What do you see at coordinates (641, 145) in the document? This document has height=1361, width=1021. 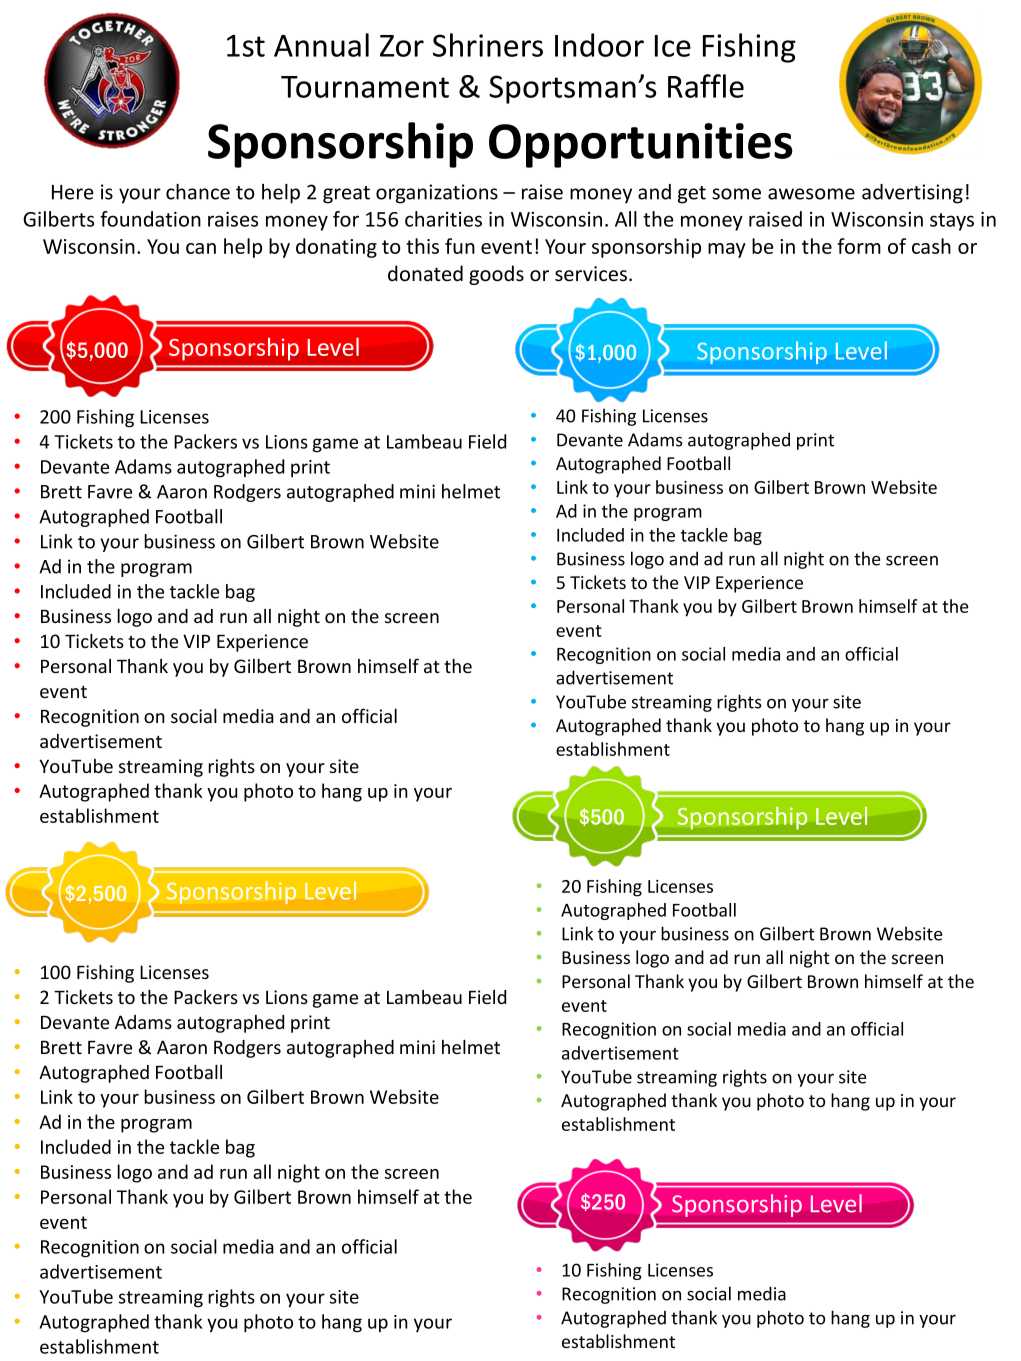 I see `Opportunities` at bounding box center [641, 145].
